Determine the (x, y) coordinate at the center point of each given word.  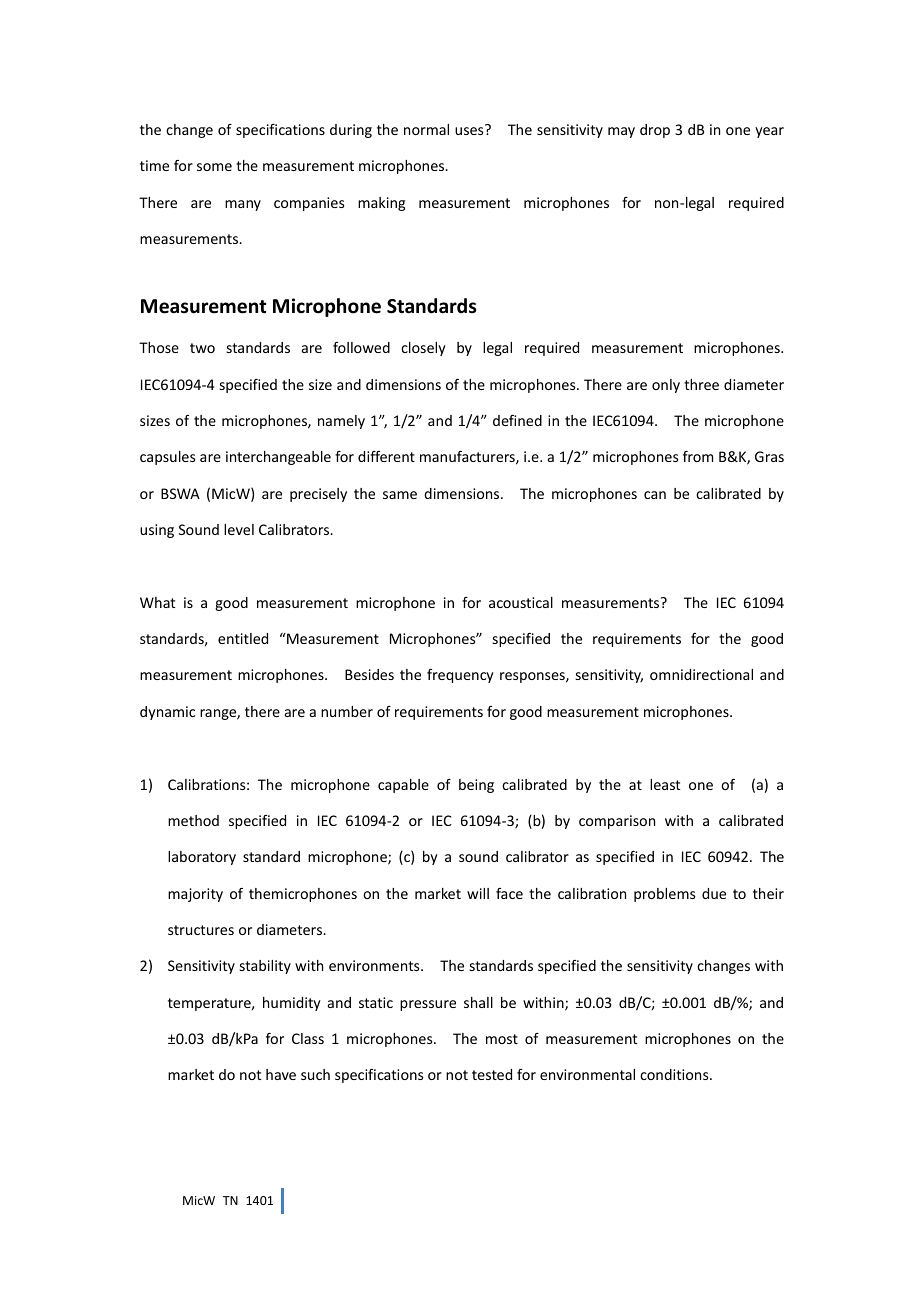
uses (470, 130)
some (214, 167)
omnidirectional (701, 674)
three (701, 384)
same (400, 495)
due (714, 893)
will (478, 893)
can (655, 495)
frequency (460, 676)
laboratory (202, 858)
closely (423, 349)
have (281, 1074)
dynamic (167, 713)
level (239, 529)
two (202, 348)
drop (655, 131)
